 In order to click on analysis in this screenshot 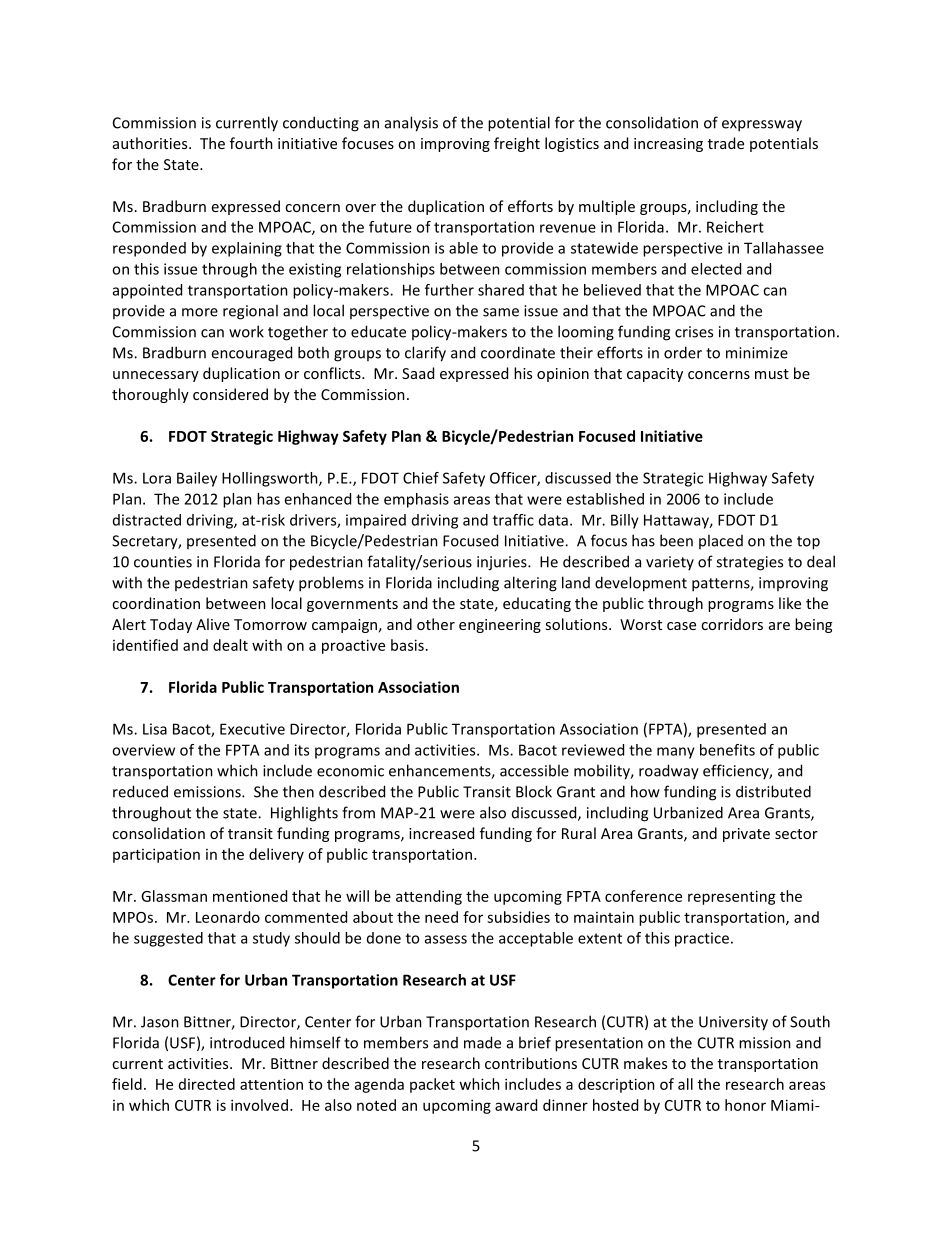, I will do `click(411, 124)`.
